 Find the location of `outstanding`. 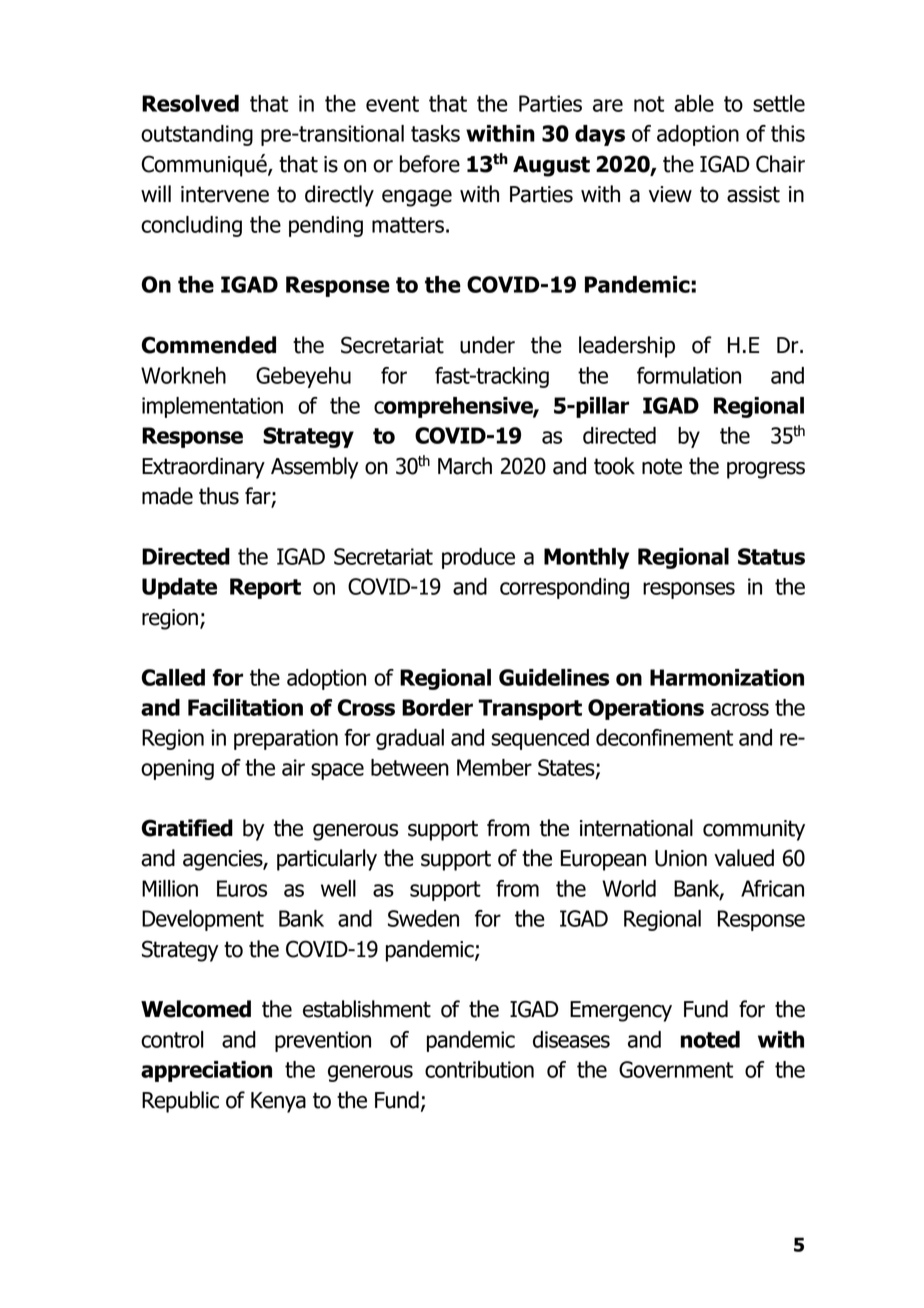

outstanding is located at coordinates (197, 135).
